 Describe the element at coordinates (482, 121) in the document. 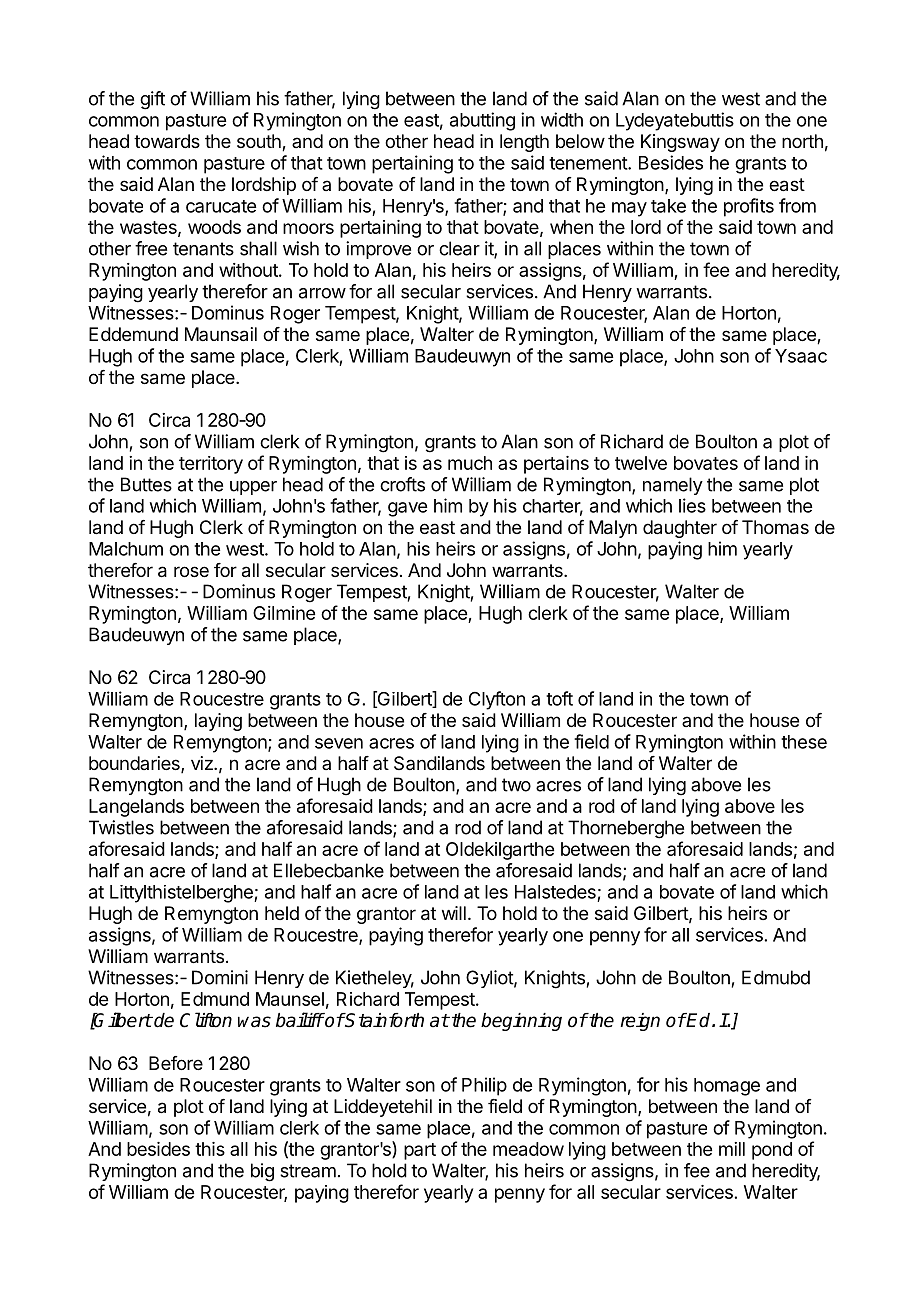

I see `abutting` at that location.
